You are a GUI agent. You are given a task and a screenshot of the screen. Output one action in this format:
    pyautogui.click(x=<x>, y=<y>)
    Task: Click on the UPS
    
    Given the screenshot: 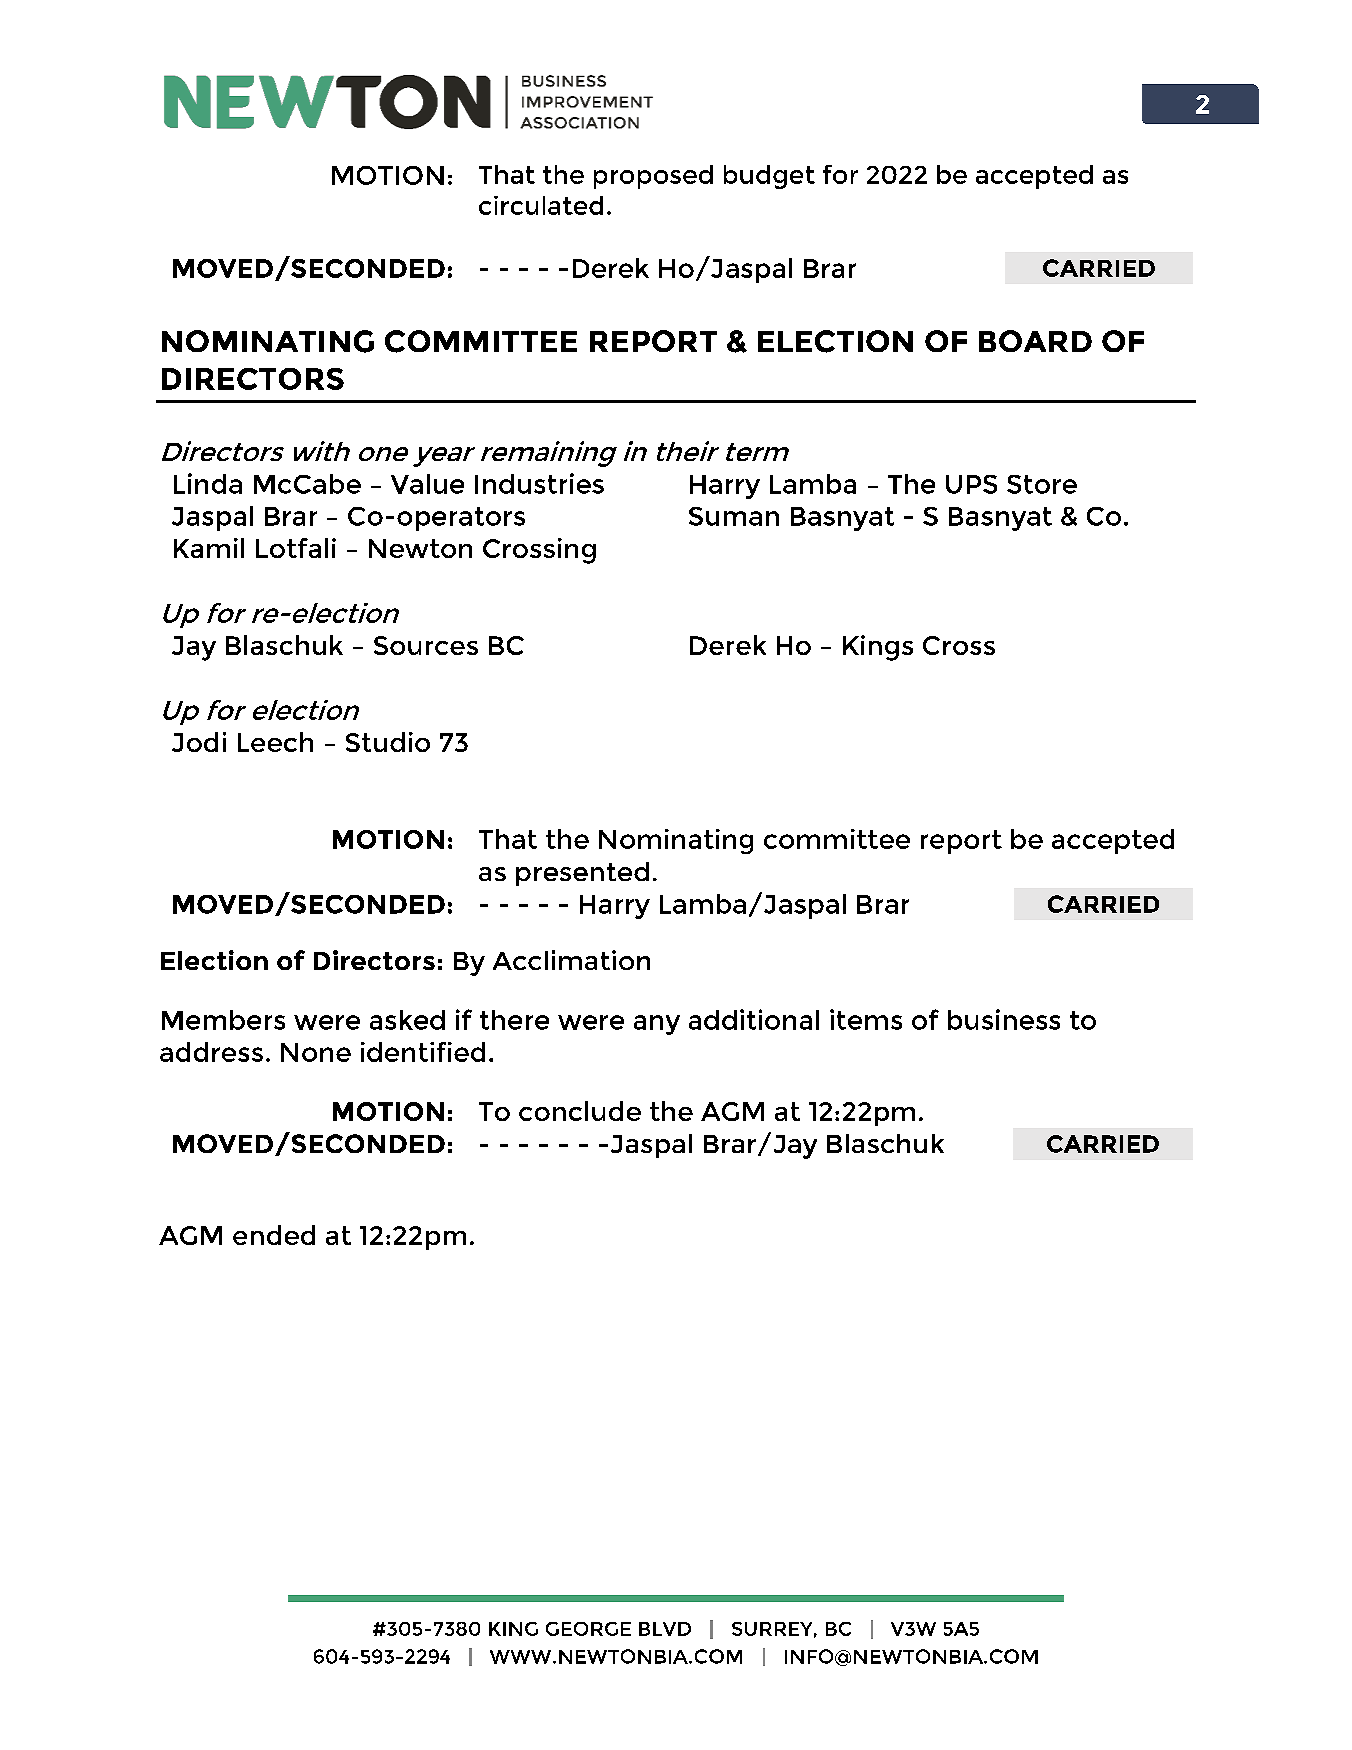 What is the action you would take?
    pyautogui.click(x=971, y=484)
